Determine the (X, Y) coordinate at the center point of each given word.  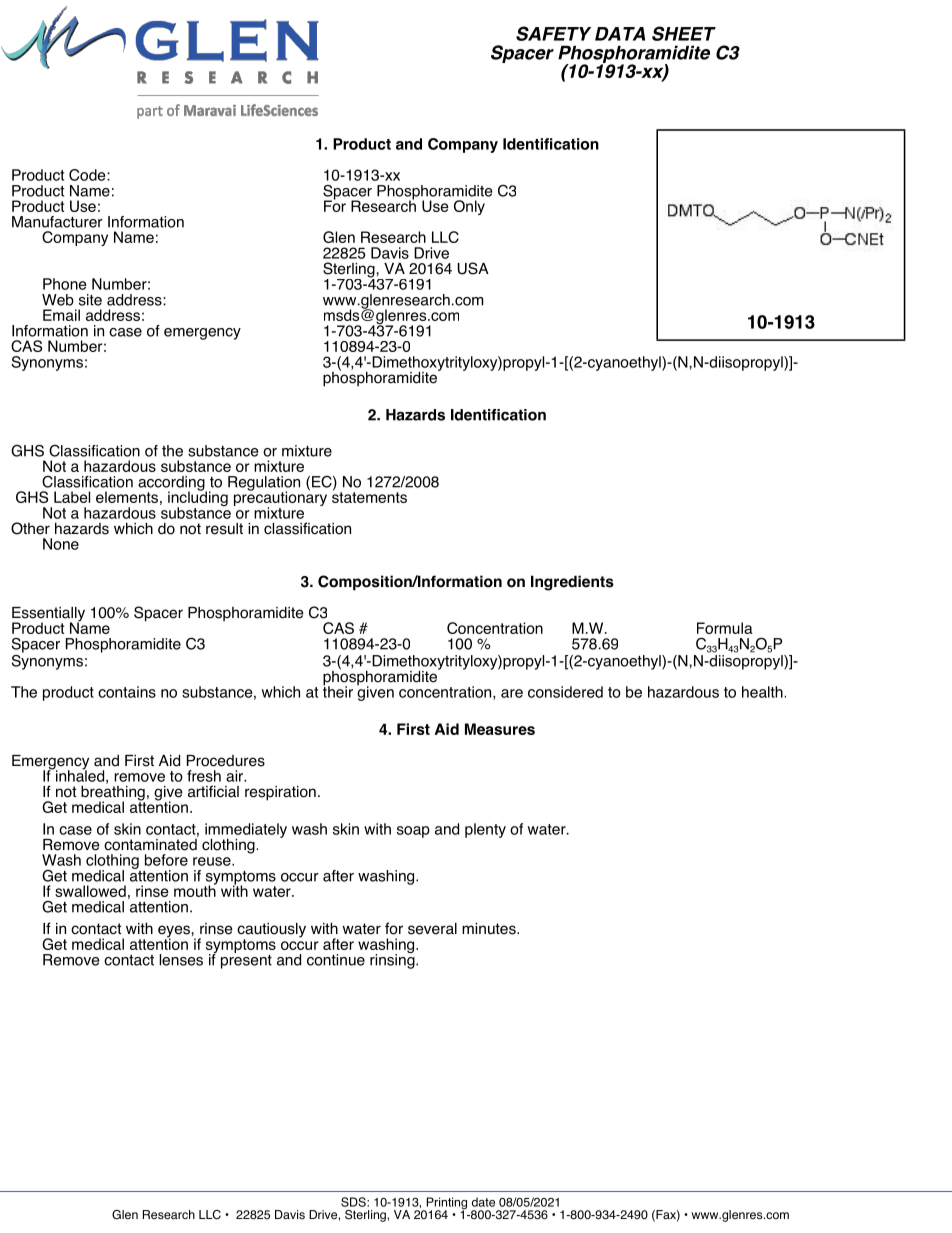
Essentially (48, 615)
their (338, 691)
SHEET (684, 33)
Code (88, 175)
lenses (181, 960)
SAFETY (553, 33)
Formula (725, 628)
